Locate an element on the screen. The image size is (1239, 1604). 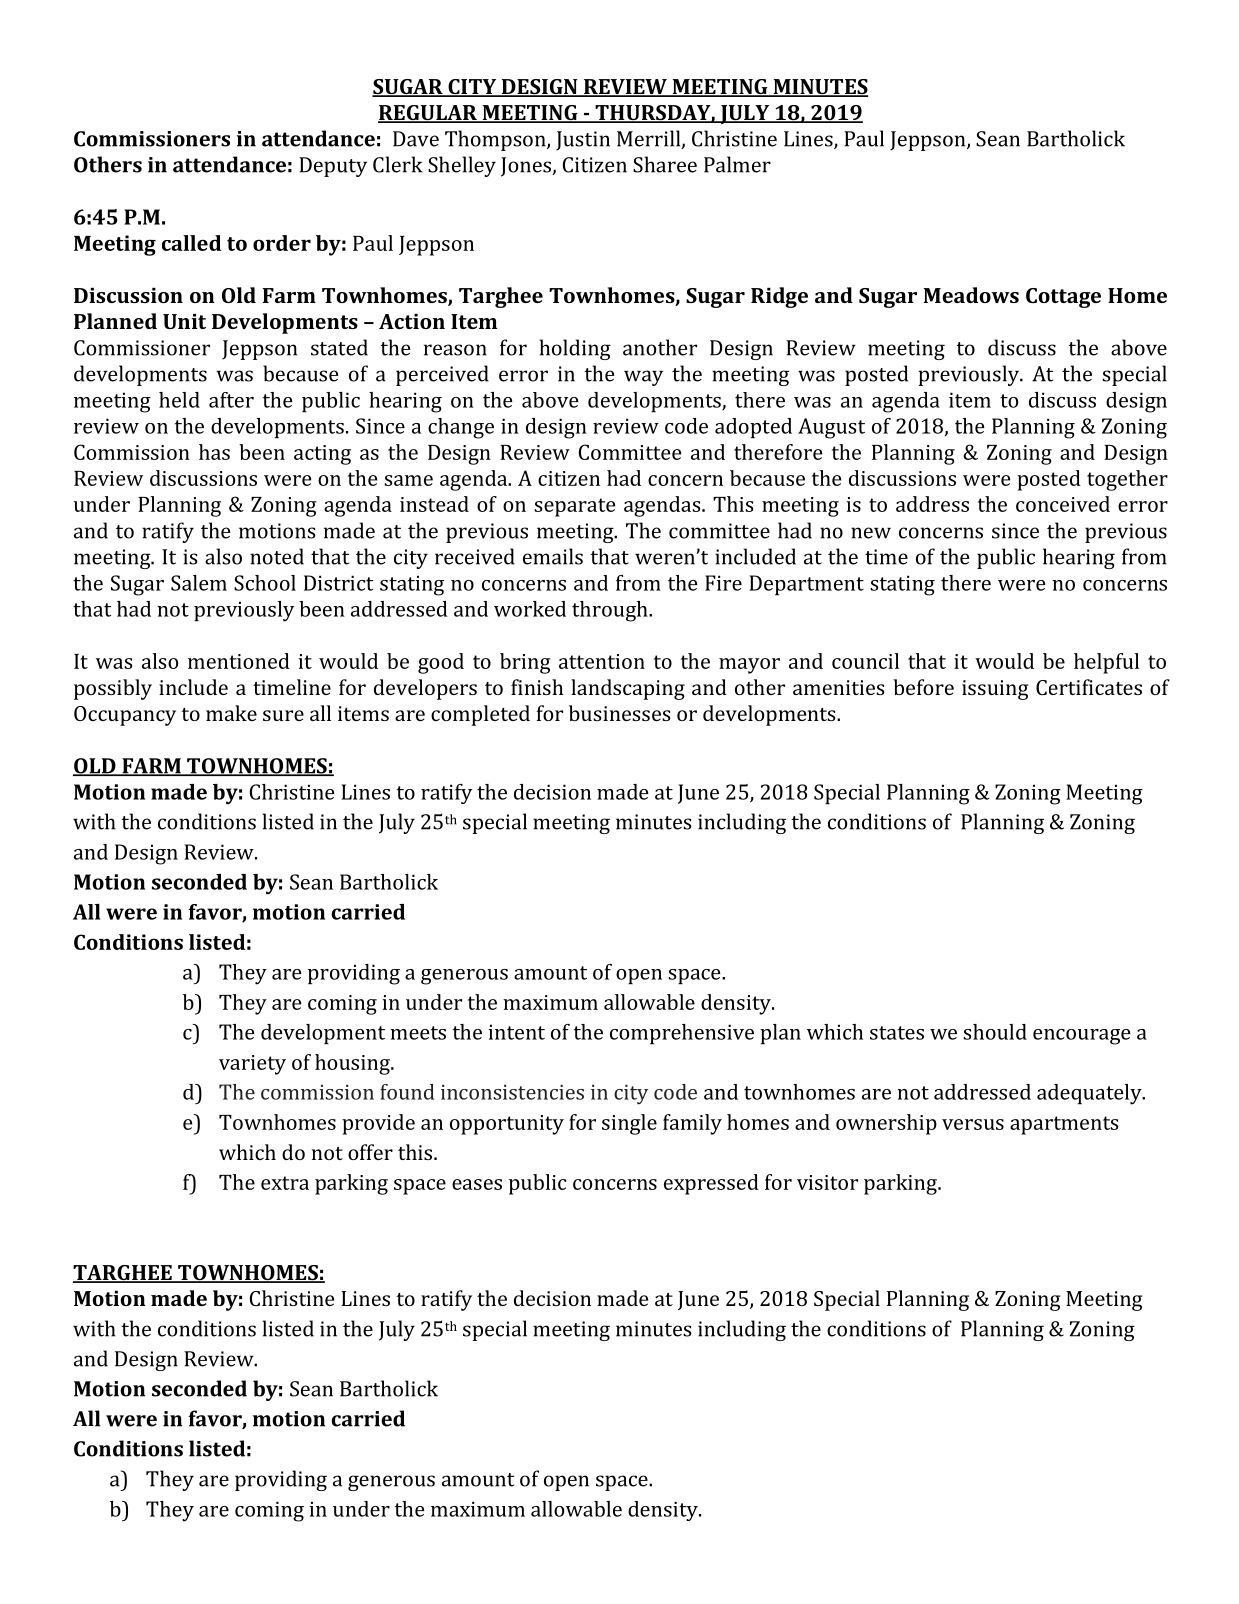
extra is located at coordinates (285, 1183).
